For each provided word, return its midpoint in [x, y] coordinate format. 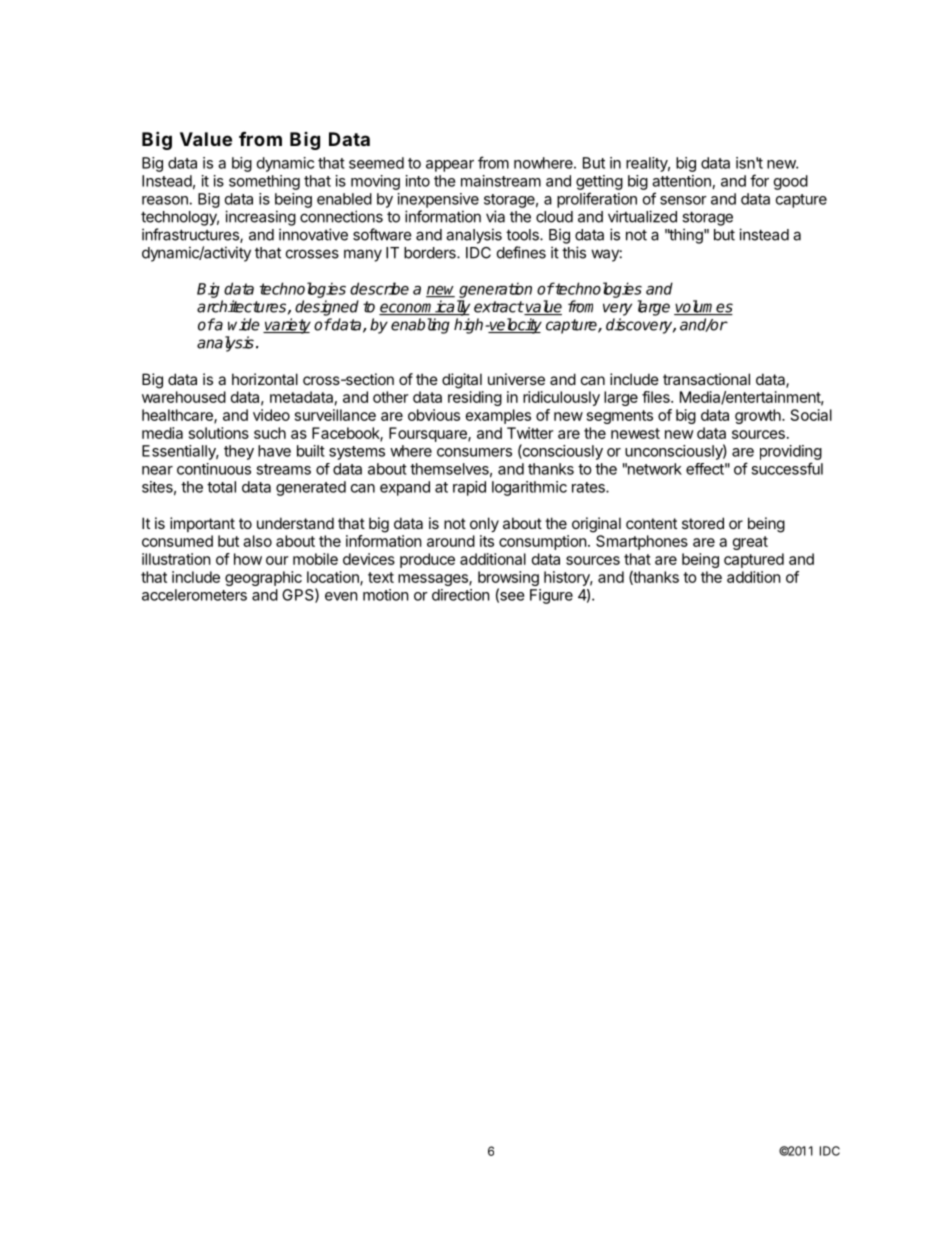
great [750, 543]
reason [166, 200]
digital [462, 381]
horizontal [265, 379]
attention [681, 181]
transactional [706, 379]
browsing [508, 580]
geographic [263, 578]
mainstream [501, 181]
